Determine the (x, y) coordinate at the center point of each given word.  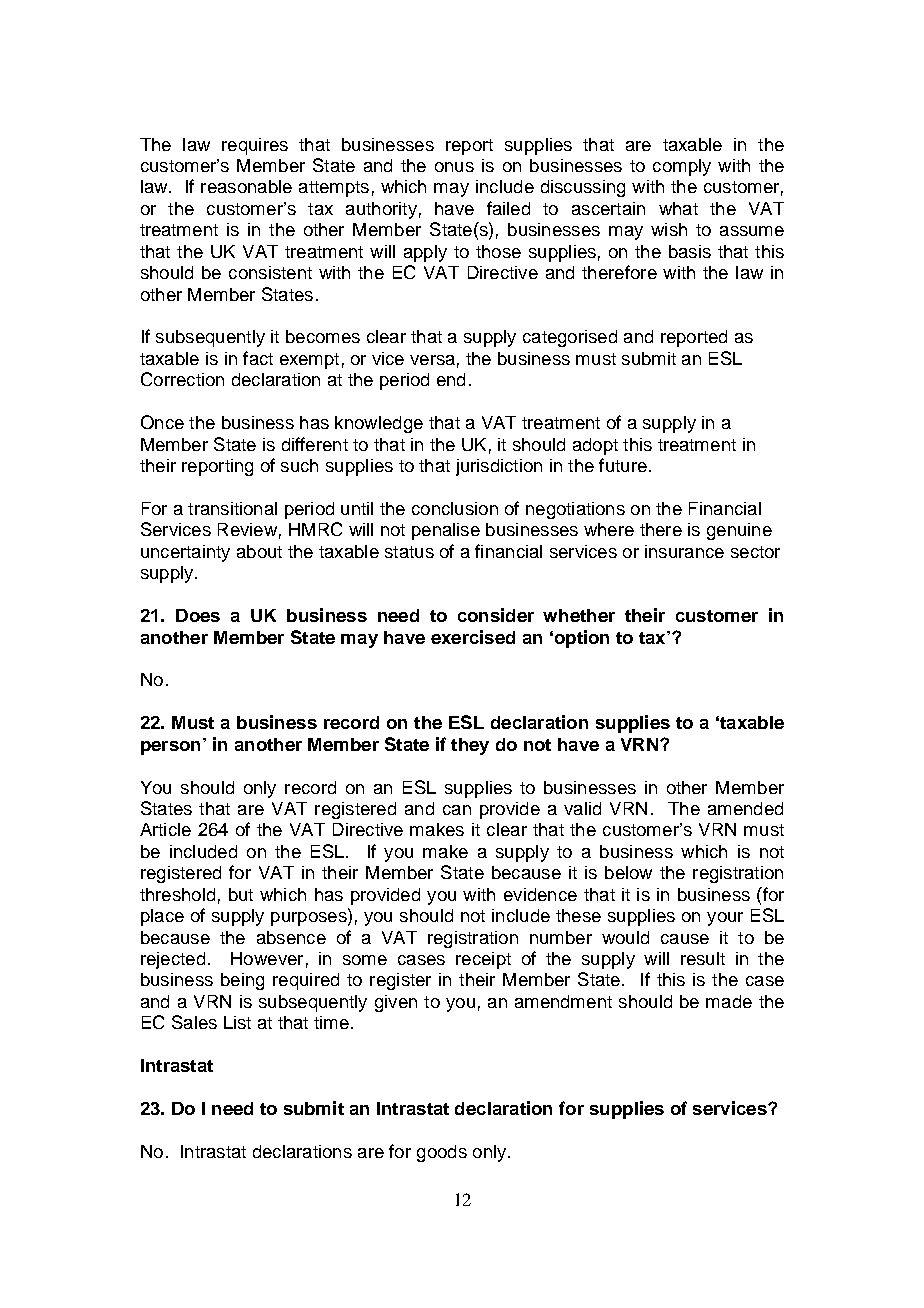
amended (745, 808)
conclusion (455, 508)
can (457, 810)
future (623, 465)
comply (682, 167)
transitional (232, 508)
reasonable (246, 186)
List (237, 1022)
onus (454, 167)
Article (165, 829)
